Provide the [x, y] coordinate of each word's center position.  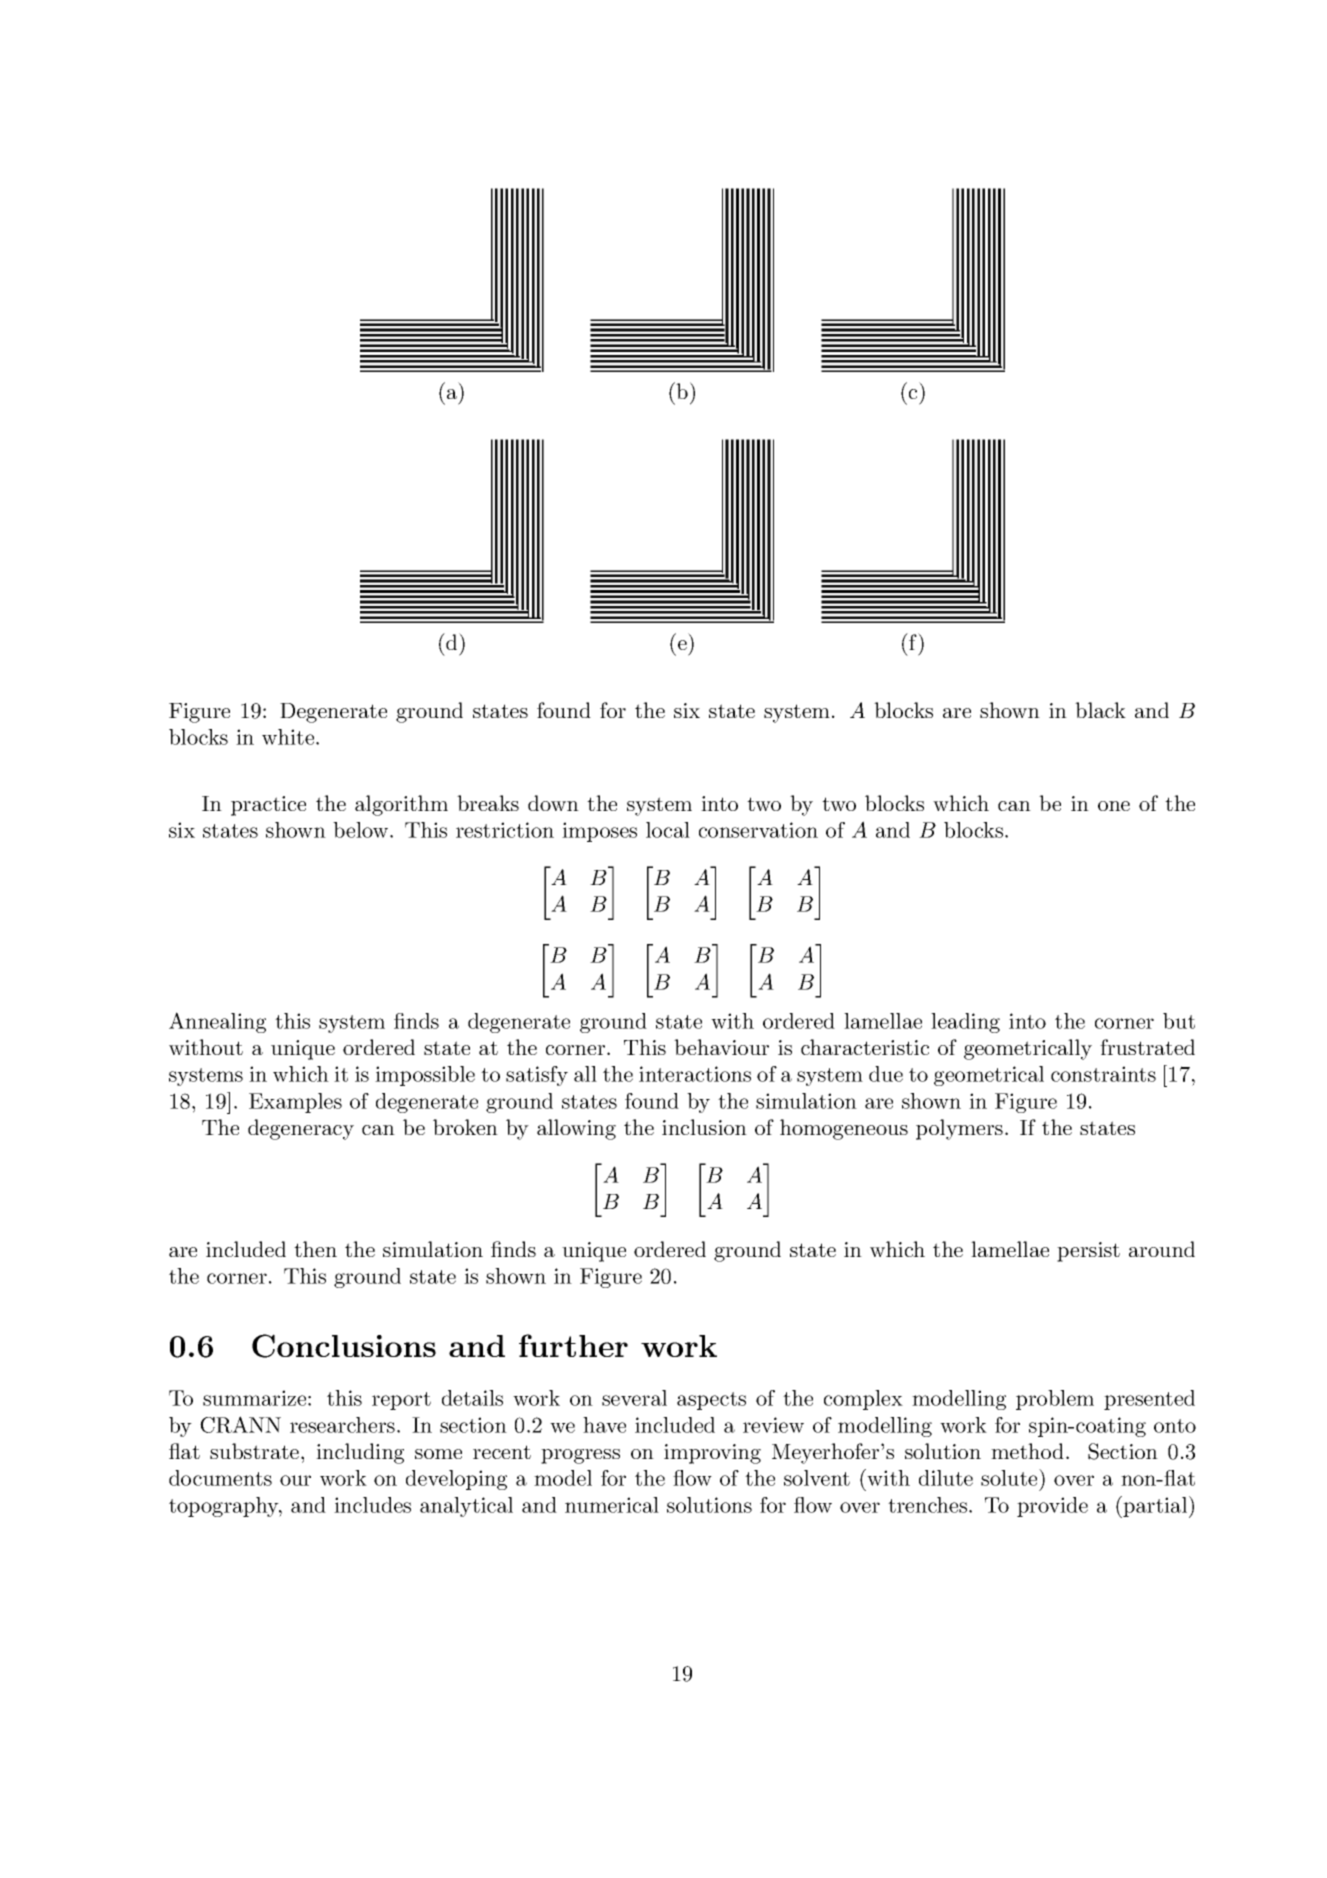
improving [712, 1454]
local [668, 830]
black [1100, 710]
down [553, 803]
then [315, 1249]
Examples [295, 1103]
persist [1088, 1252]
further [573, 1345]
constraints [1103, 1074]
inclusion [704, 1127]
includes [372, 1505]
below [362, 830]
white [289, 737]
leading [965, 1023]
